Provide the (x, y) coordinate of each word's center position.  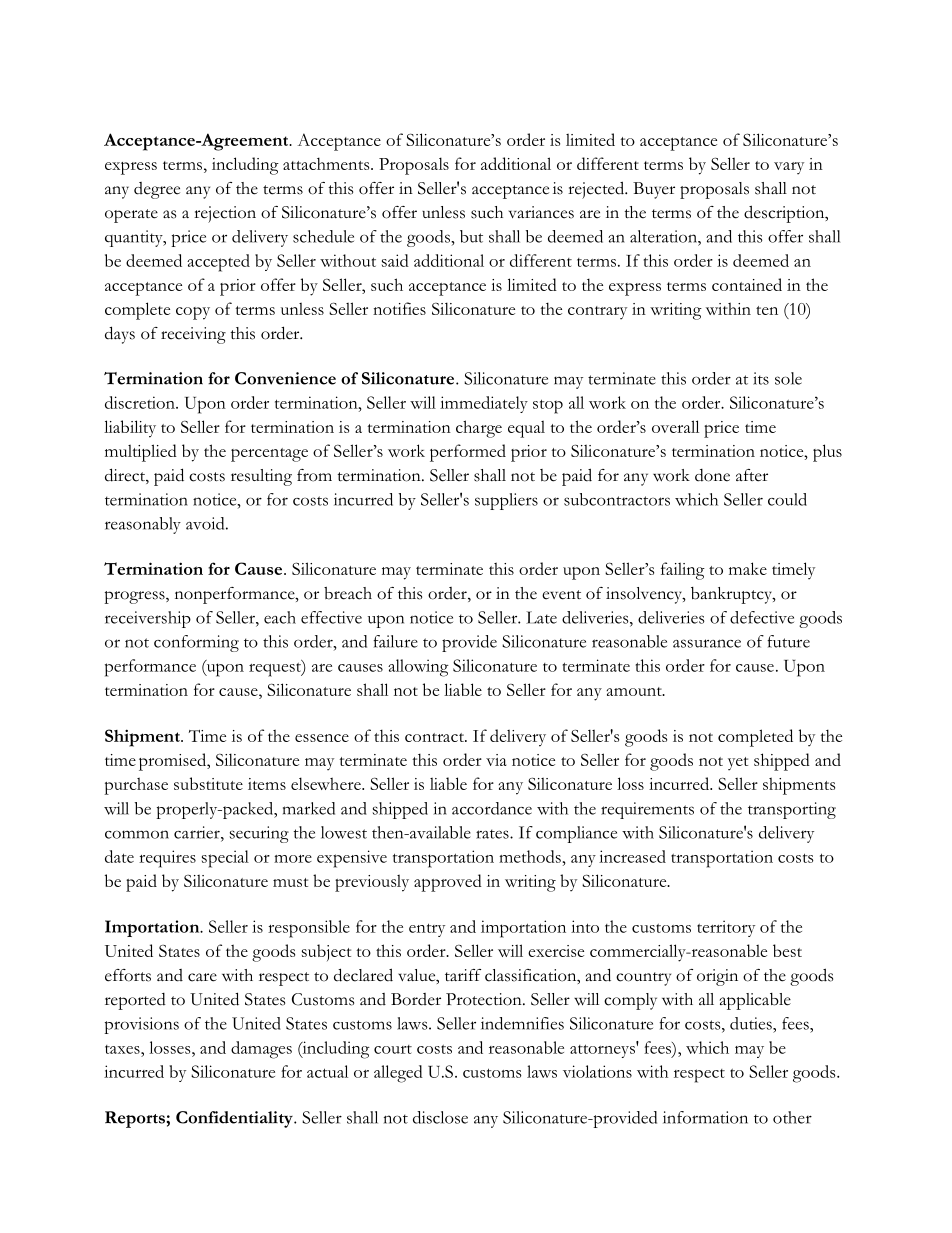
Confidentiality (235, 1119)
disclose (440, 1117)
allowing (418, 668)
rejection (225, 214)
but (471, 236)
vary (789, 168)
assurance (707, 643)
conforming (196, 643)
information (705, 1117)
